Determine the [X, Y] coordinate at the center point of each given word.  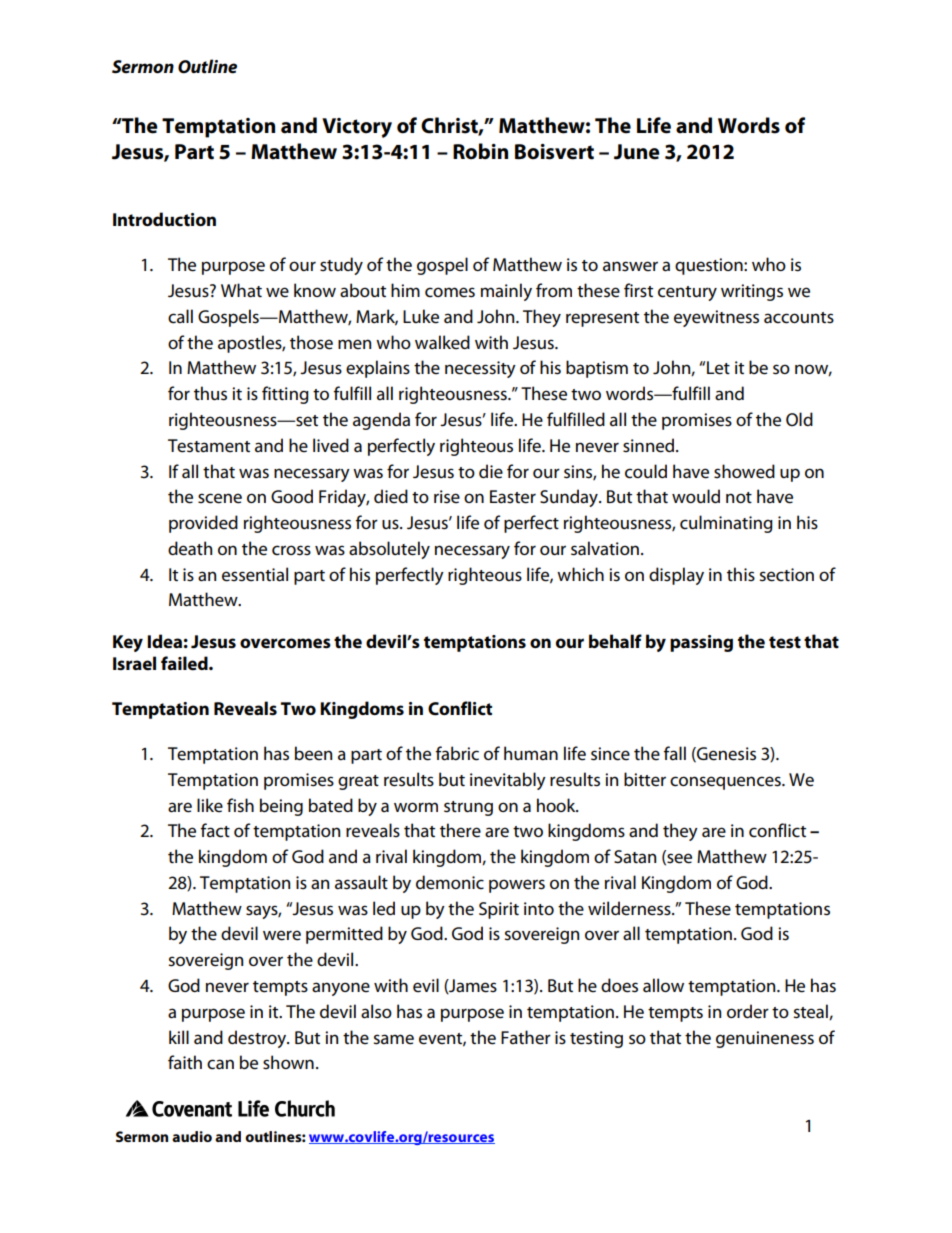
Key [128, 643]
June [637, 152]
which [580, 574]
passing [701, 643]
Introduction [164, 219]
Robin [480, 151]
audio [192, 1136]
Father [526, 1037]
